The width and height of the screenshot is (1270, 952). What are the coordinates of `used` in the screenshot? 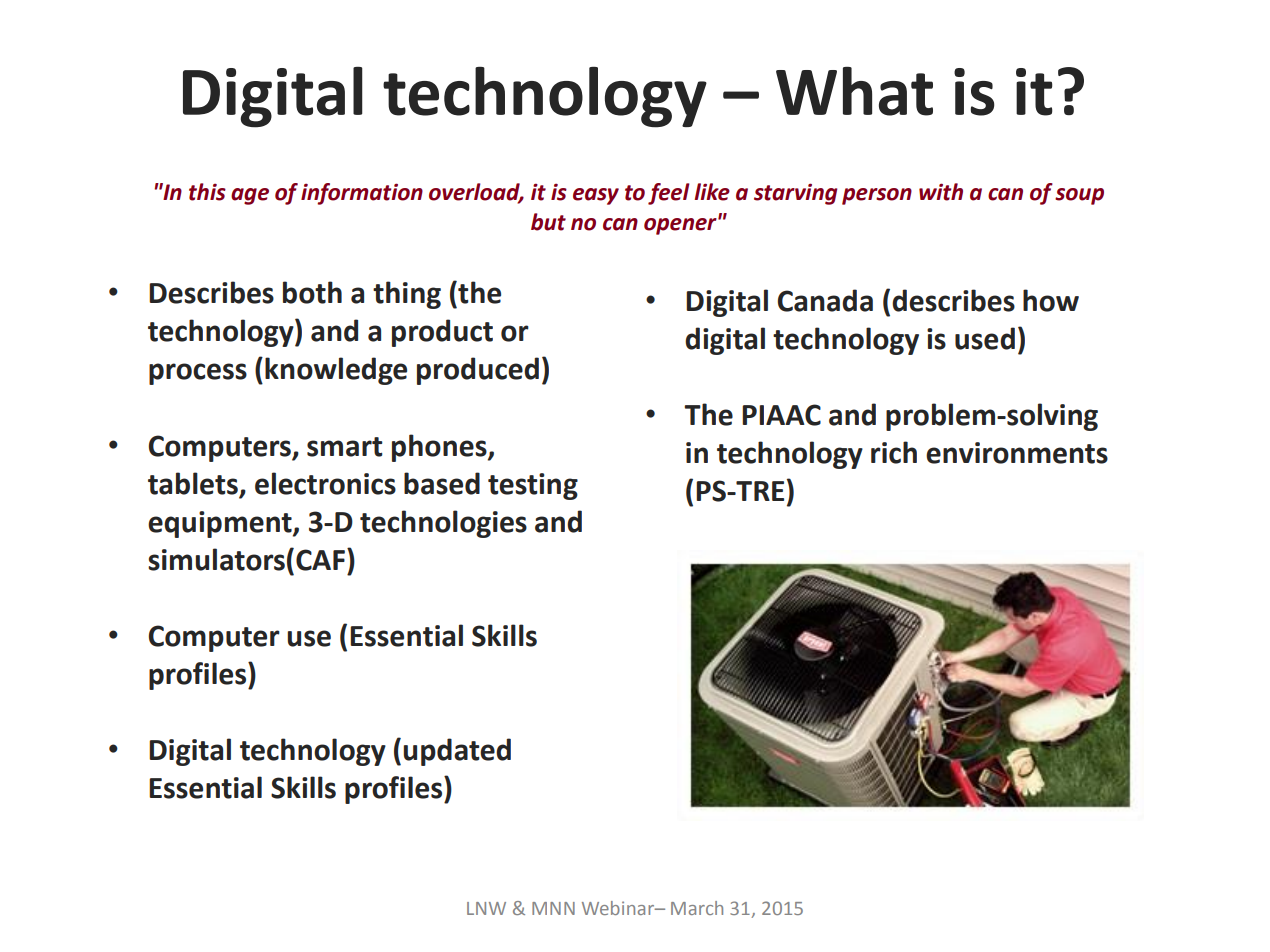 It's located at (985, 338).
